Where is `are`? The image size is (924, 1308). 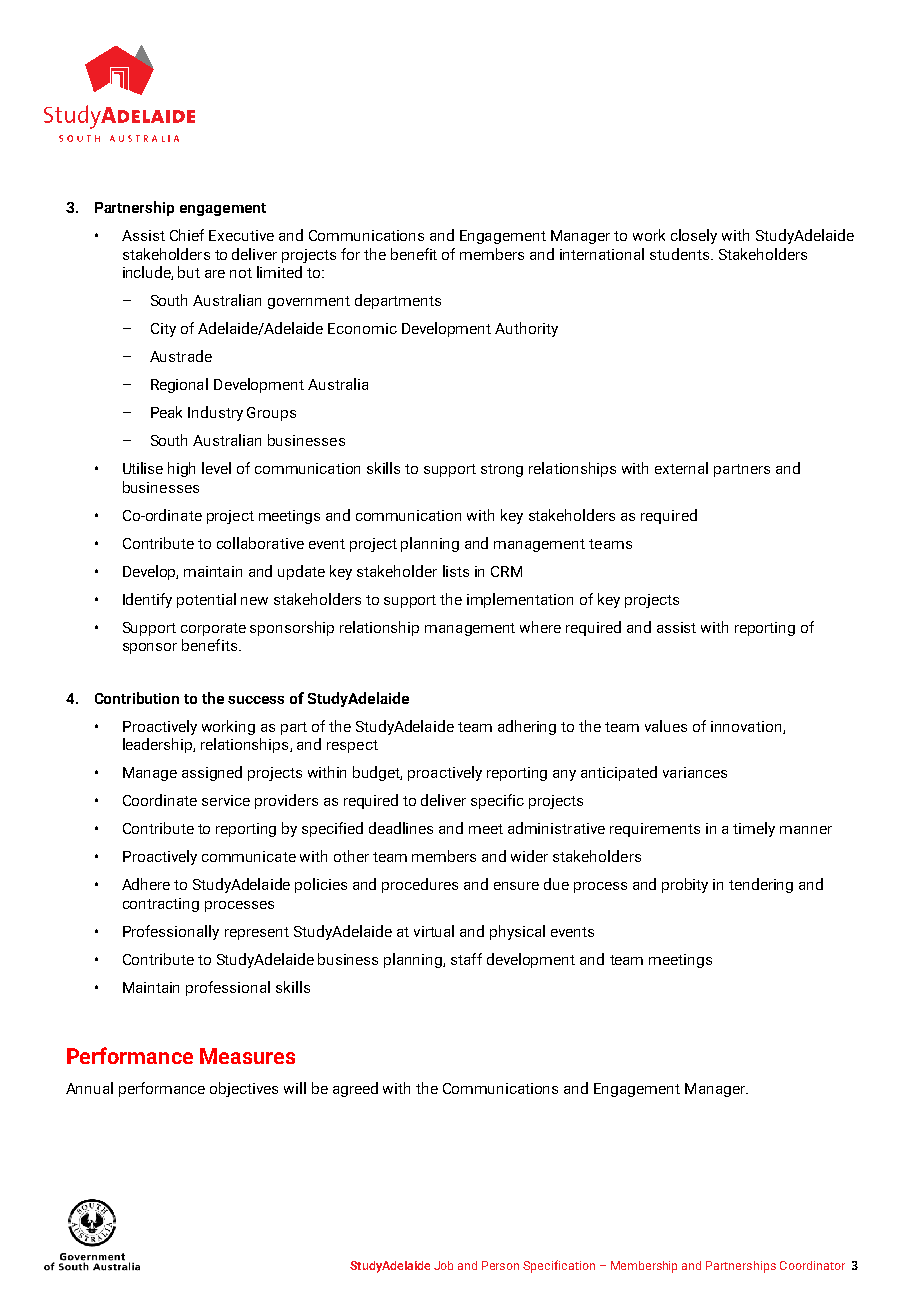 are is located at coordinates (215, 274).
